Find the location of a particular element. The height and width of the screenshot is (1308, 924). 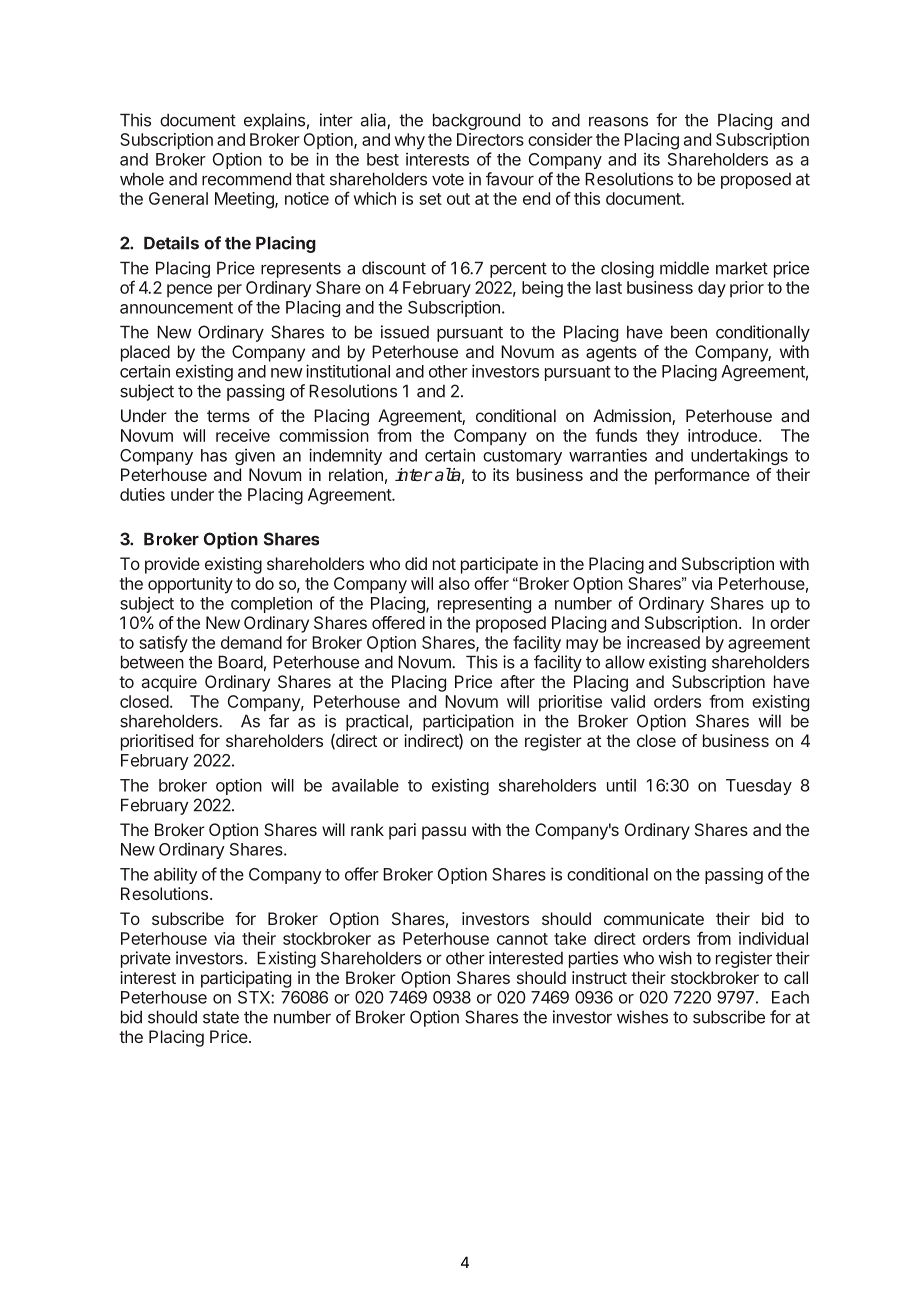

background is located at coordinates (476, 121).
